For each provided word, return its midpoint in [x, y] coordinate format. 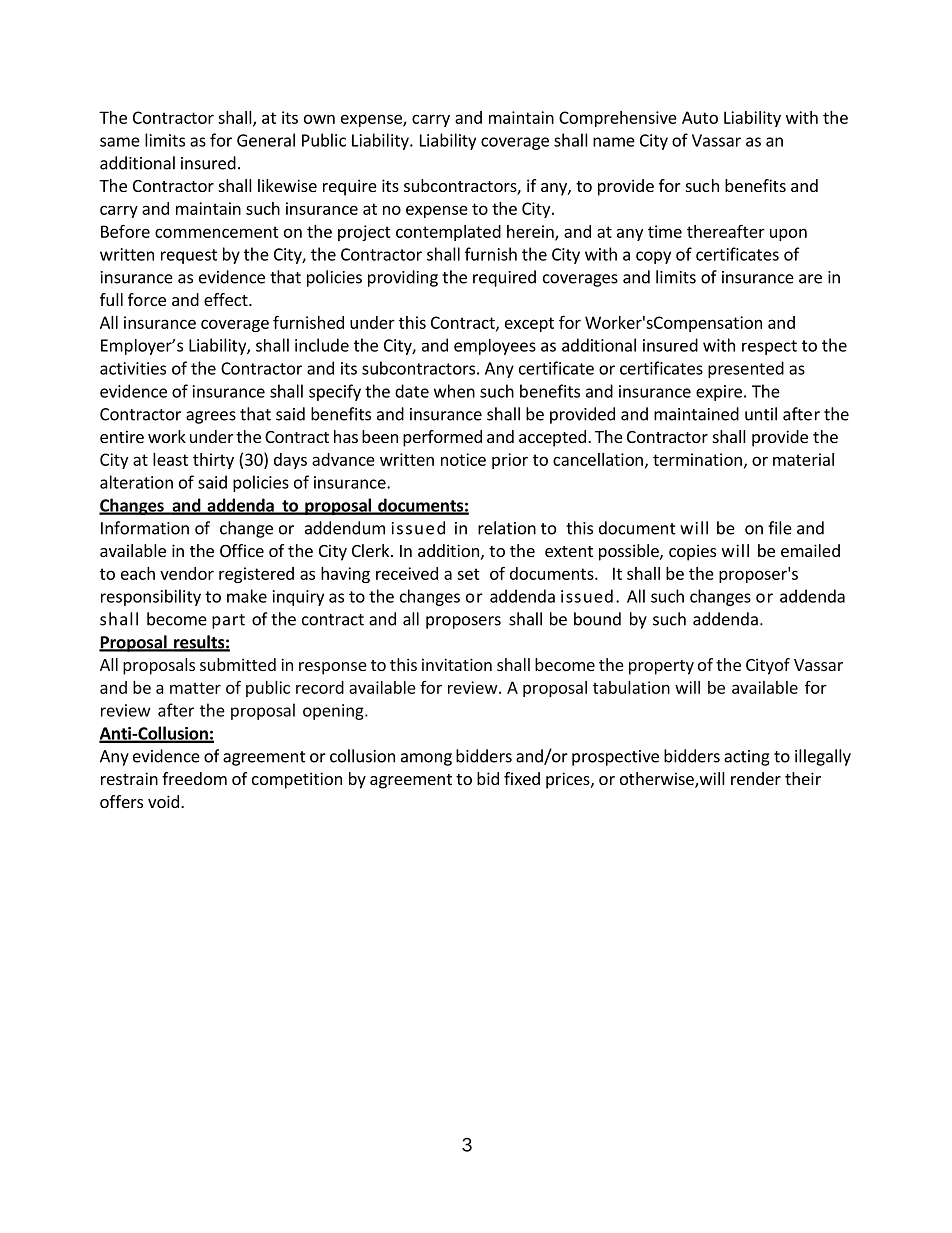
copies [692, 552]
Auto [700, 117]
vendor [187, 573]
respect [769, 347]
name [614, 142]
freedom [194, 778]
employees [495, 347]
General [266, 140]
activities [133, 368]
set [468, 574]
